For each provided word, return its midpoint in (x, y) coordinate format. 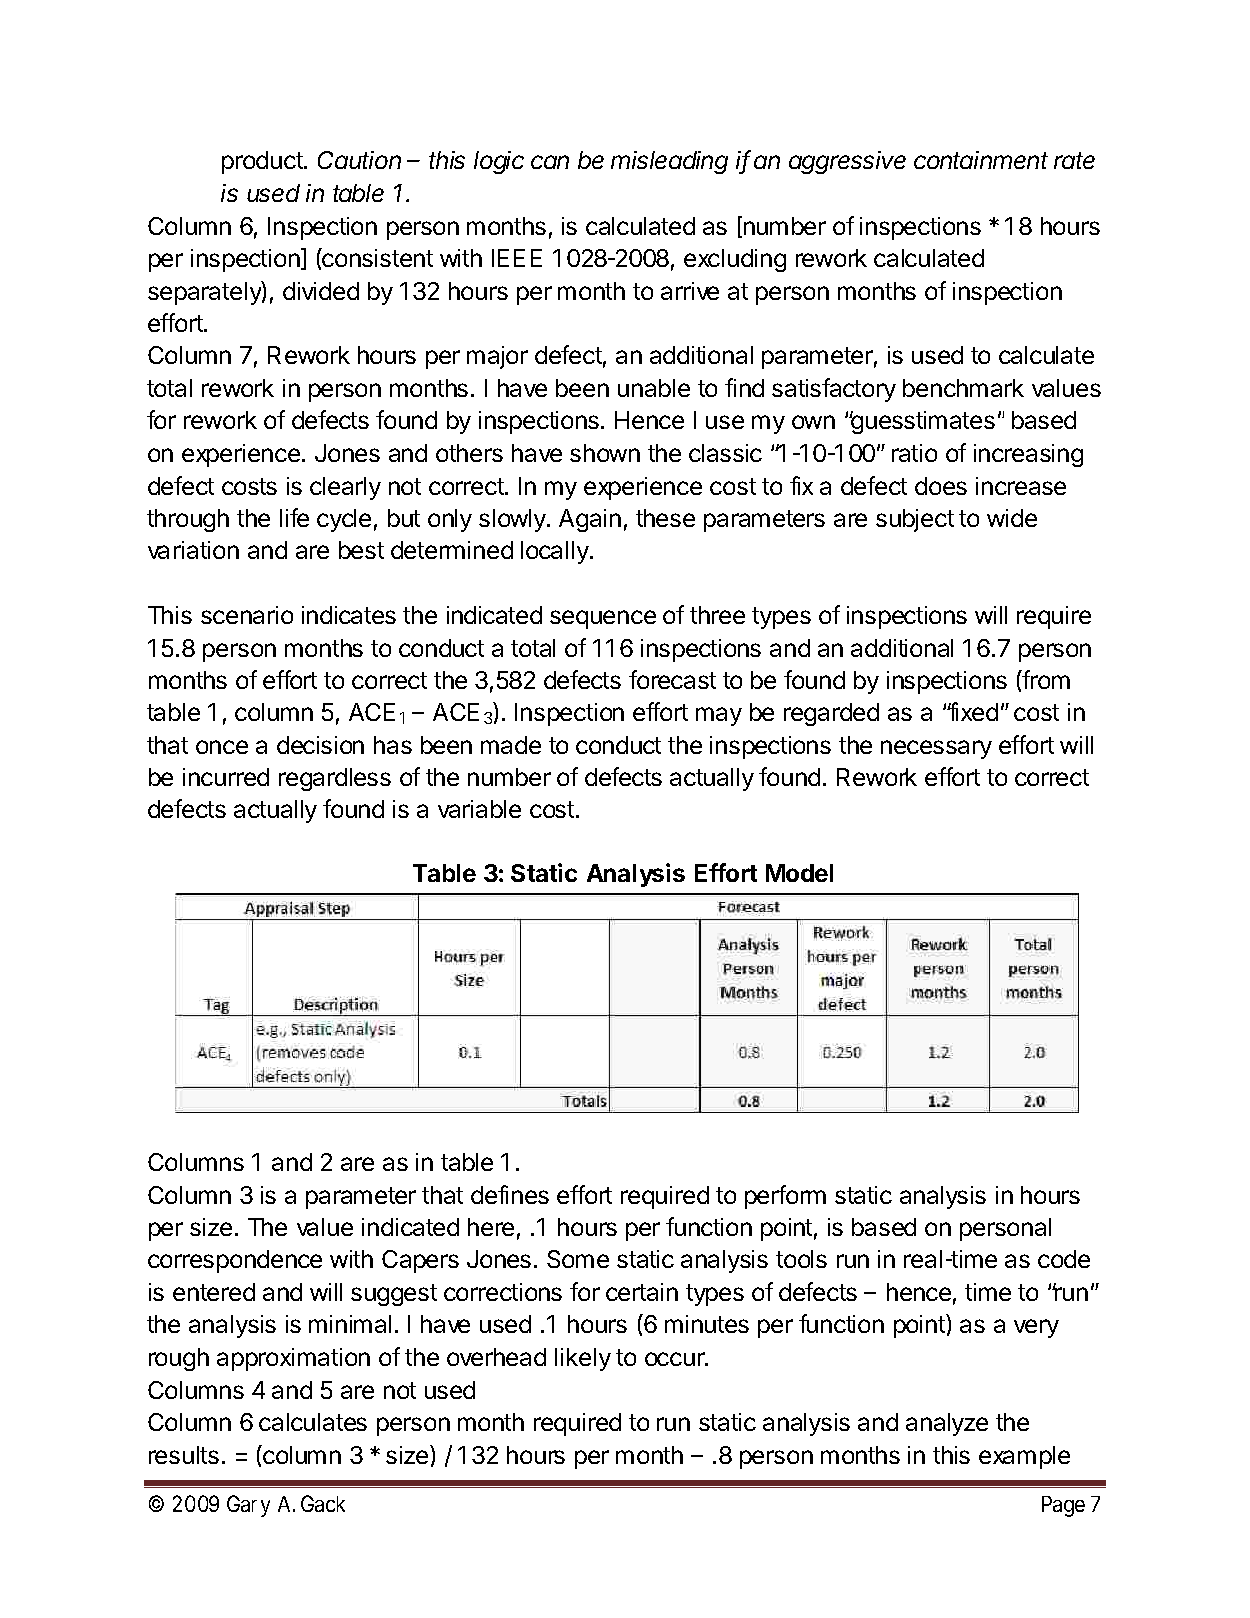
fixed (972, 711)
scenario (247, 615)
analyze (947, 1424)
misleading (669, 162)
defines (510, 1194)
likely (583, 1359)
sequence (603, 619)
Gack (323, 1503)
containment (981, 160)
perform (785, 1197)
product (263, 162)
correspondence (235, 1261)
